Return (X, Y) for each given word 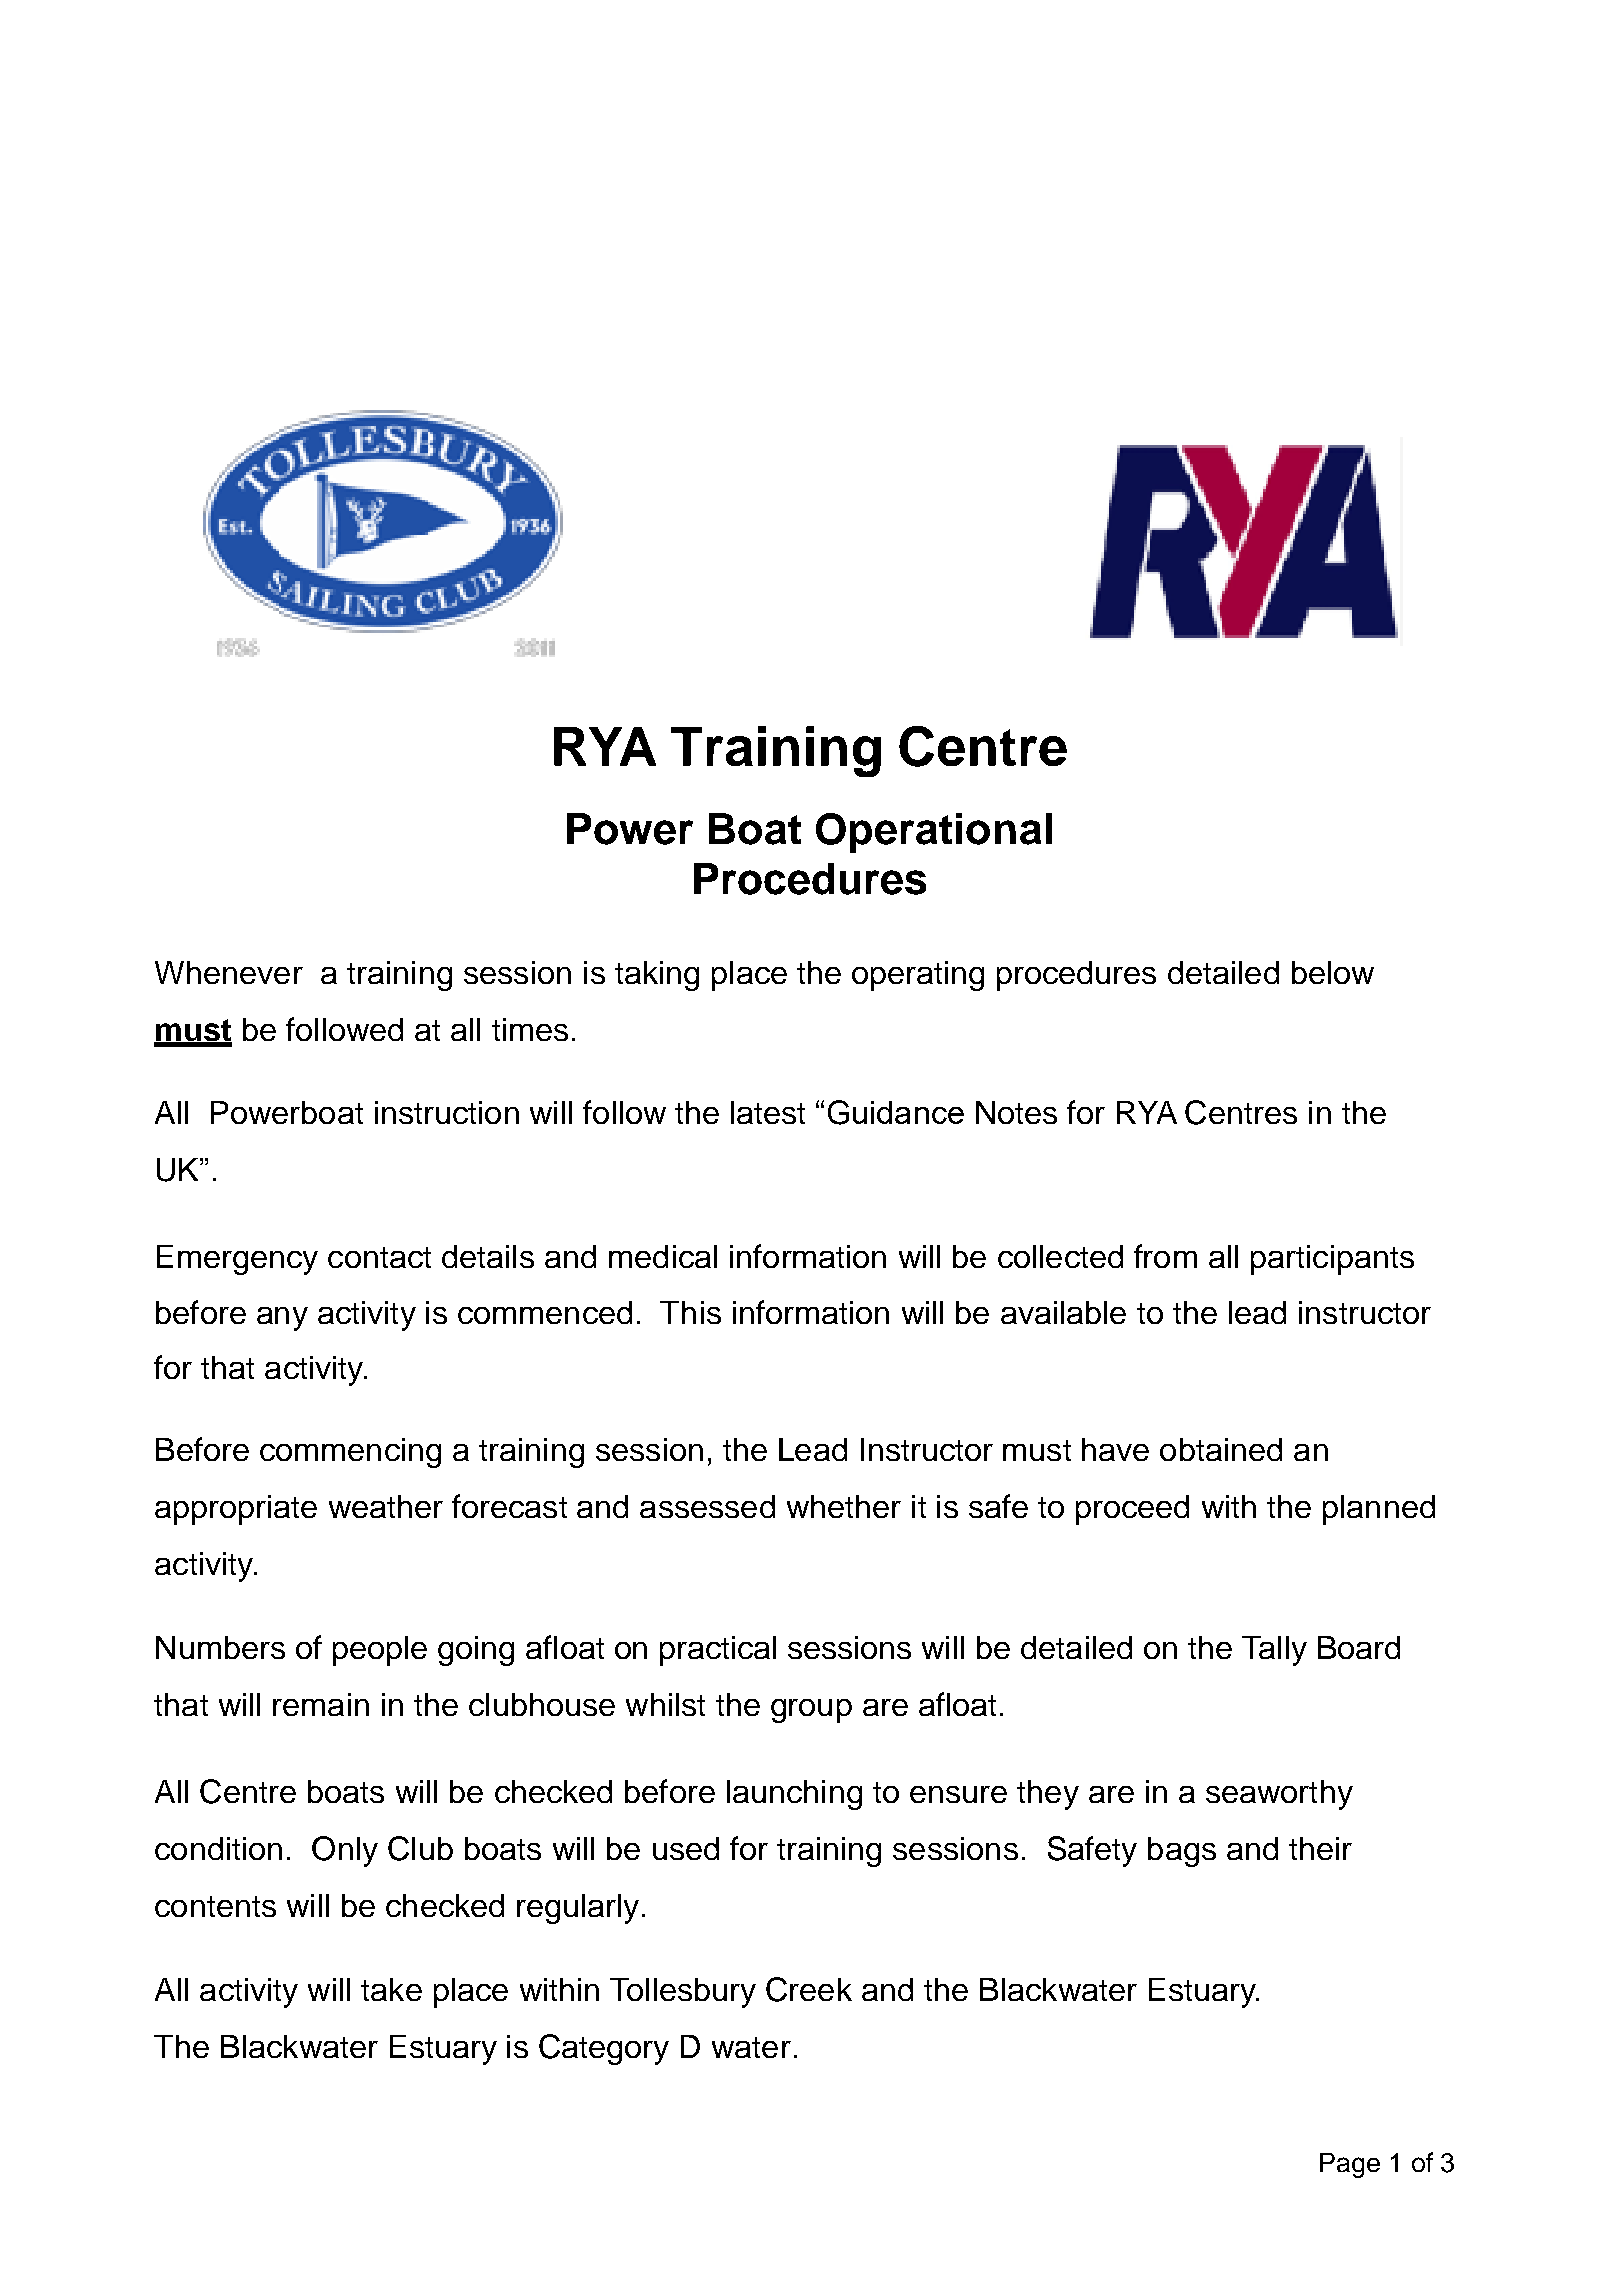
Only (345, 1851)
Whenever (229, 972)
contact (379, 1257)
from (1165, 1256)
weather (386, 1506)
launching (794, 1795)
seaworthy (1279, 1795)
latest (768, 1112)
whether (844, 1506)
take (391, 1989)
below (1333, 972)
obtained (1221, 1449)
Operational (934, 833)
